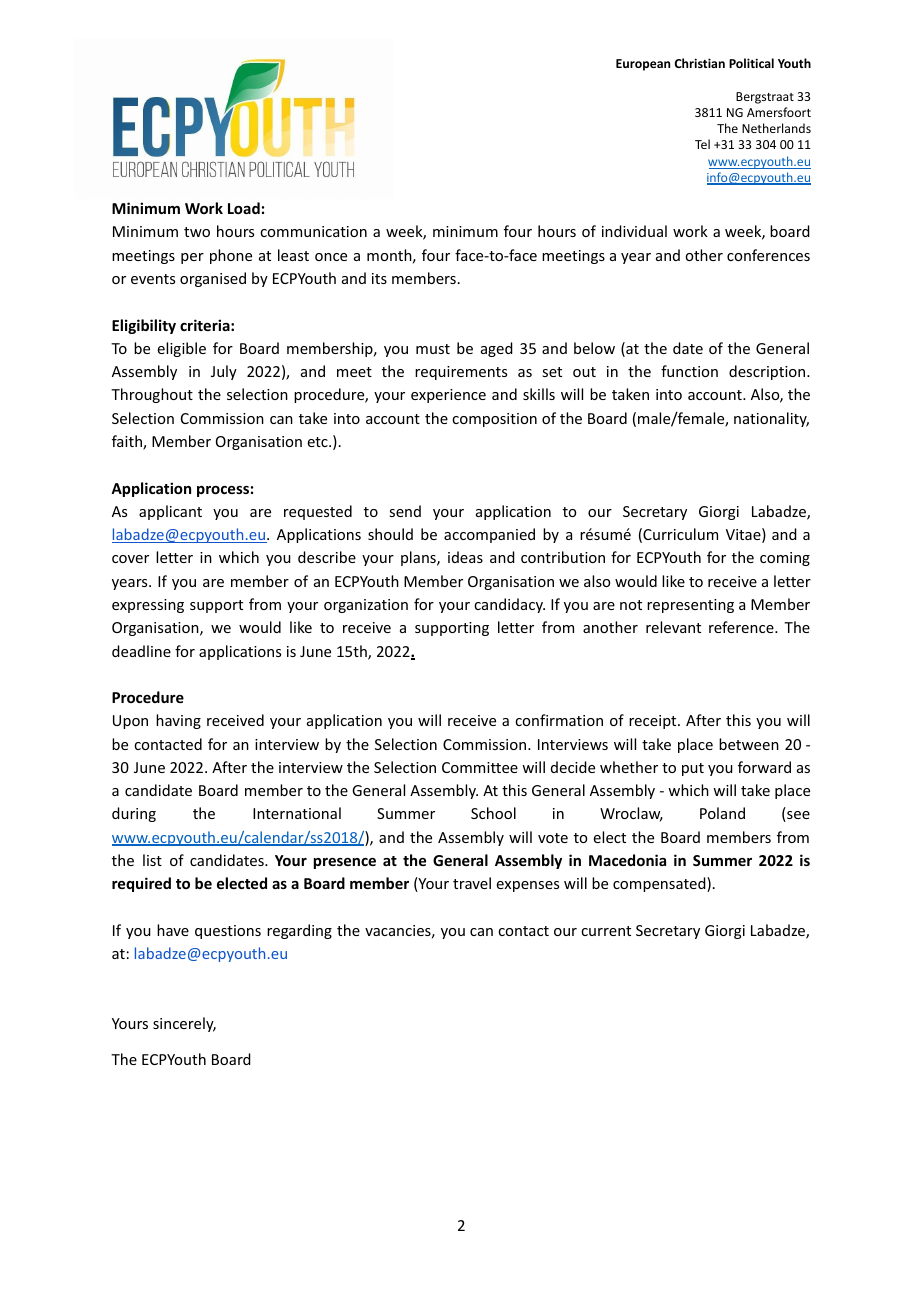  I want to click on Christian, so click(700, 63).
